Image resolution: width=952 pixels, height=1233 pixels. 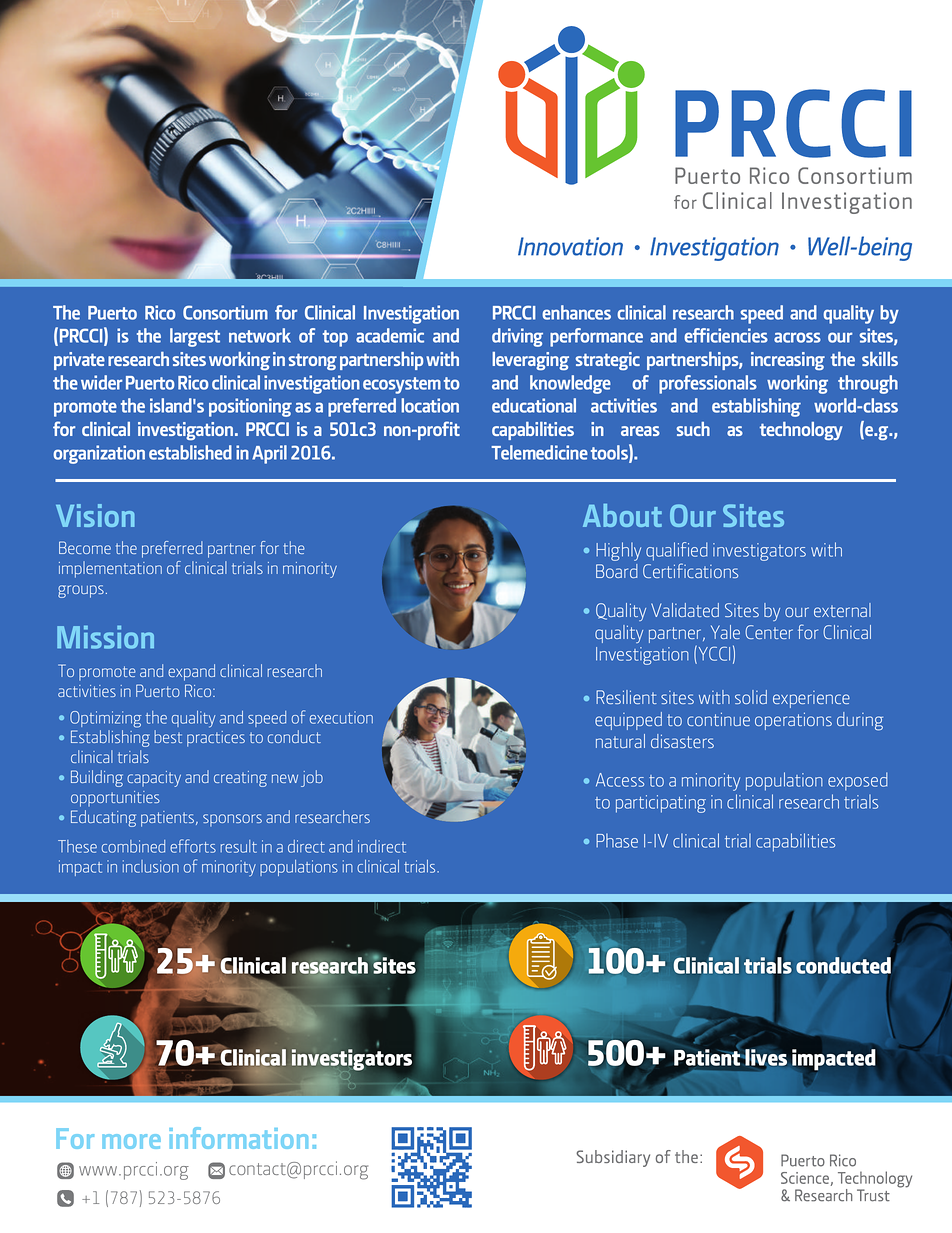 What do you see at coordinates (618, 551) in the screenshot?
I see `Highly` at bounding box center [618, 551].
